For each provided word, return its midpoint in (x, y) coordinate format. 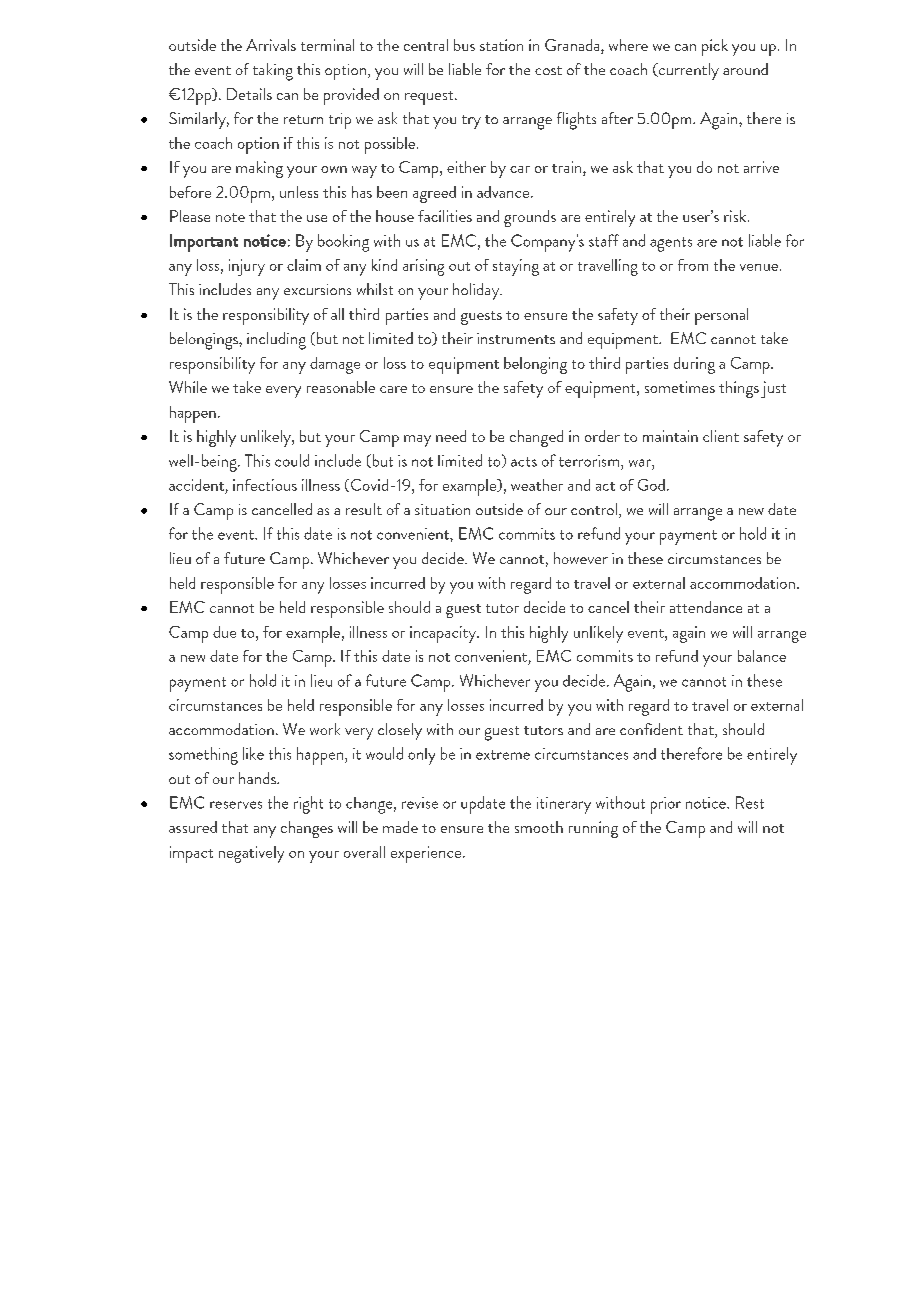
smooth (539, 827)
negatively (251, 854)
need (451, 436)
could (292, 460)
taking (273, 72)
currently (687, 71)
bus (464, 45)
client (721, 436)
